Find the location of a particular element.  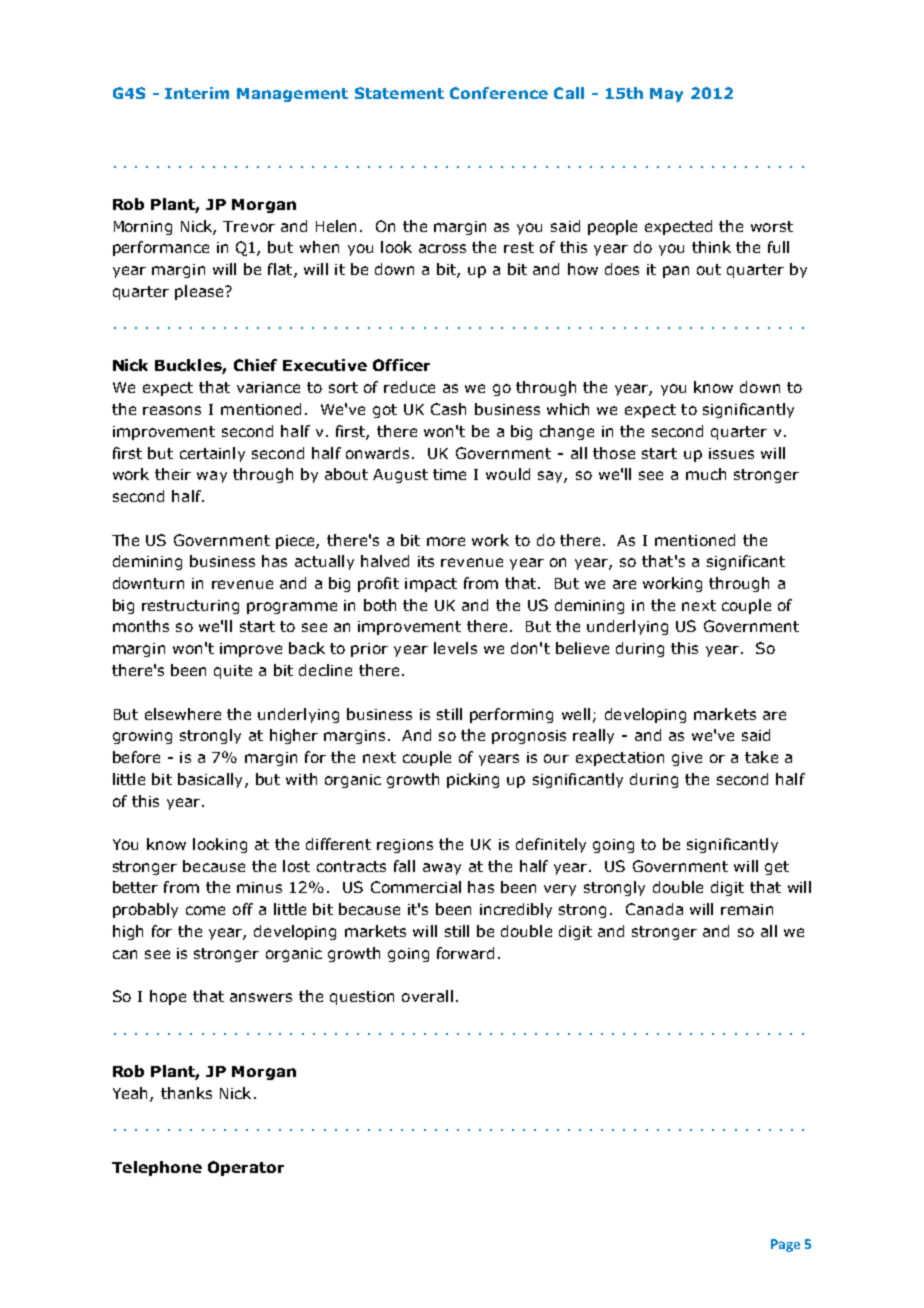

come is located at coordinates (205, 910).
